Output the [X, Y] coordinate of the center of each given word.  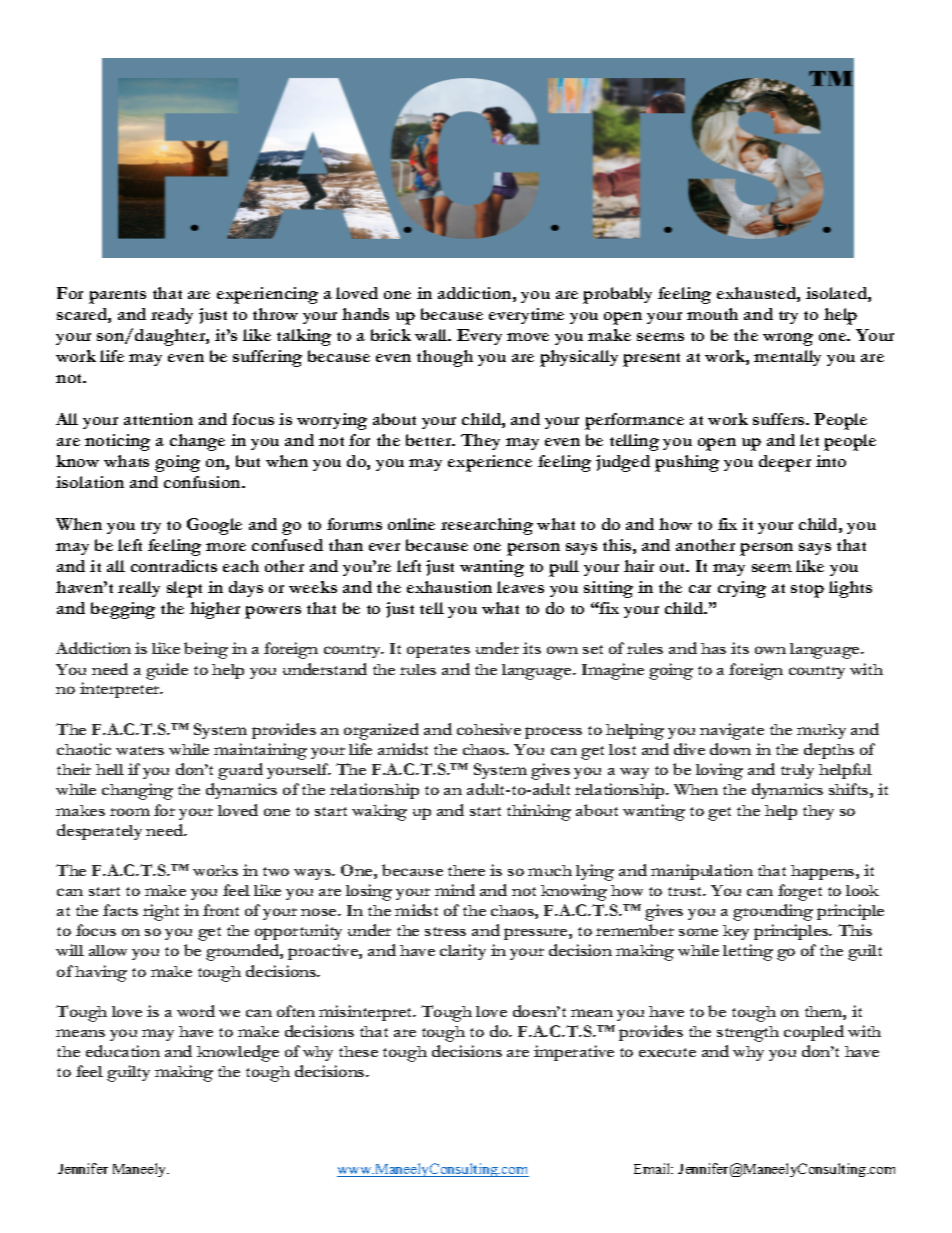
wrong [788, 339]
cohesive [489, 729]
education [123, 1051]
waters [140, 750]
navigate [732, 731]
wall [432, 335]
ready [172, 316]
